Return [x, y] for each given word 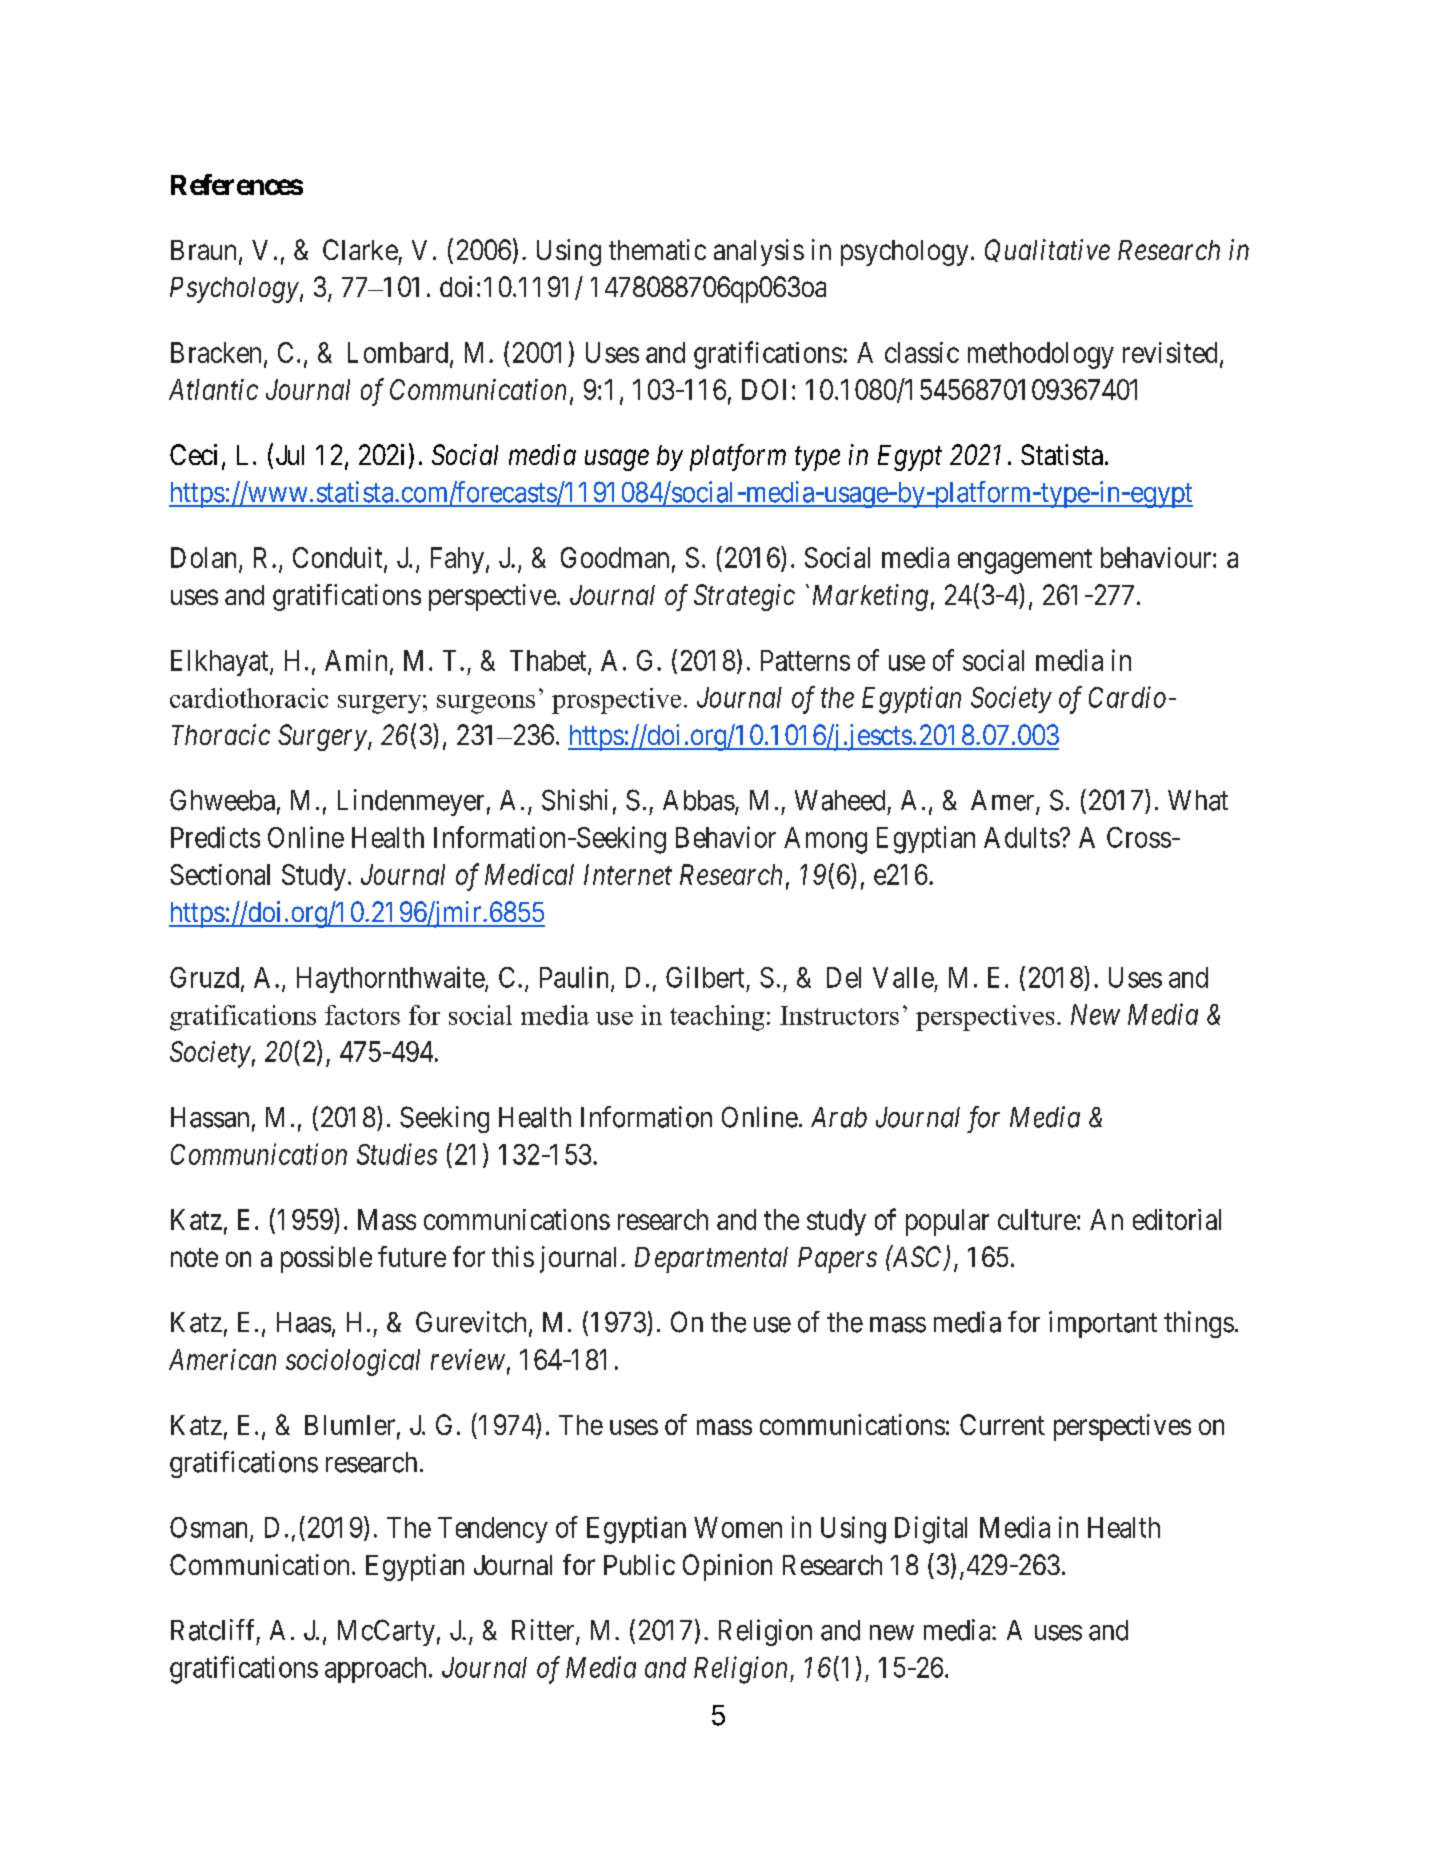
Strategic [744, 597]
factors [362, 1015]
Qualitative [1047, 250]
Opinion [727, 1567]
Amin [356, 660]
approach [375, 1670]
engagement [1025, 561]
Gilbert [705, 977]
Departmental [711, 1260]
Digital [931, 1530]
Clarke [360, 249]
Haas [304, 1322]
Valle [903, 977]
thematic [657, 249]
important [1103, 1324]
